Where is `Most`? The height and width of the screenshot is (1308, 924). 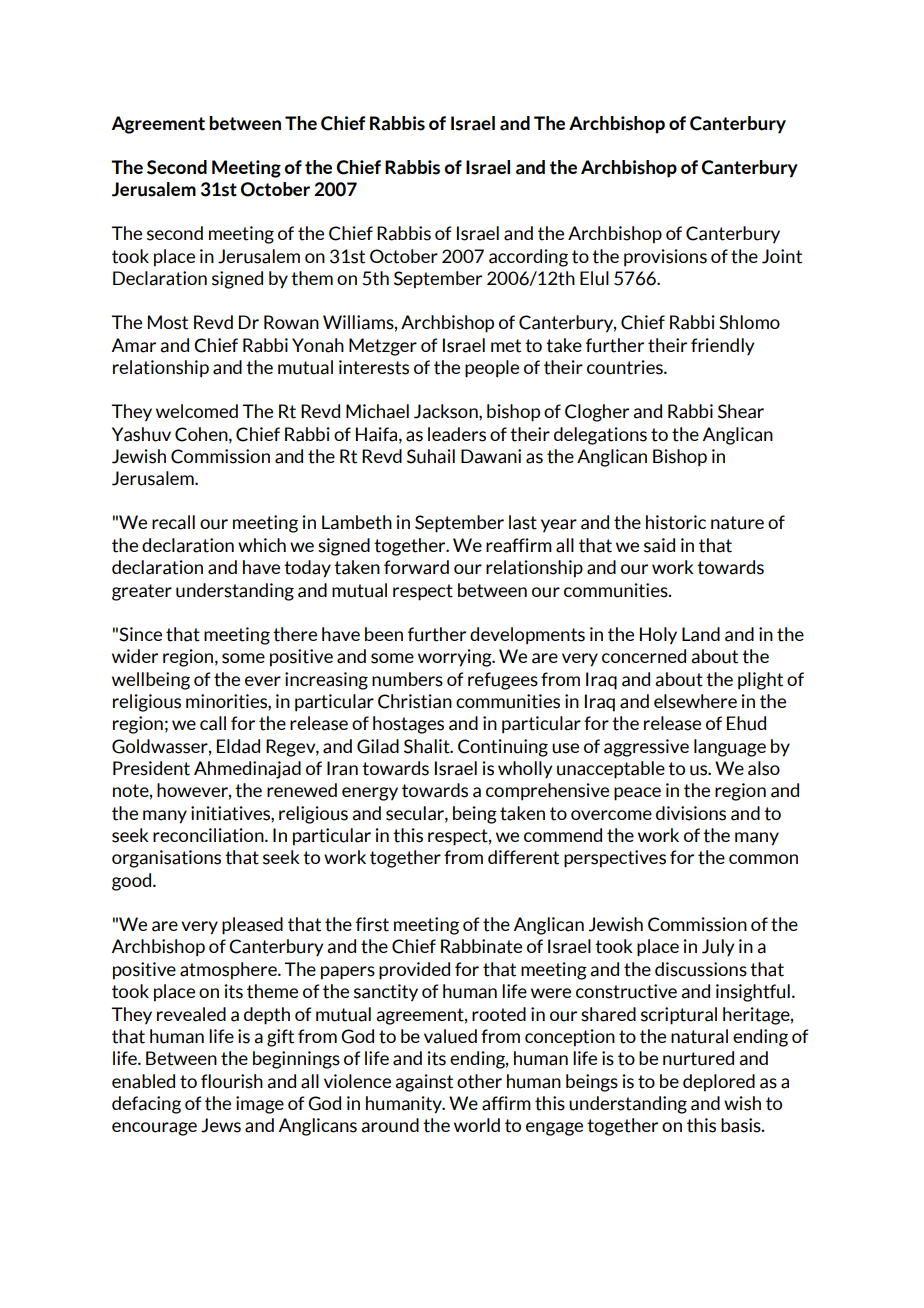
Most is located at coordinates (168, 322).
